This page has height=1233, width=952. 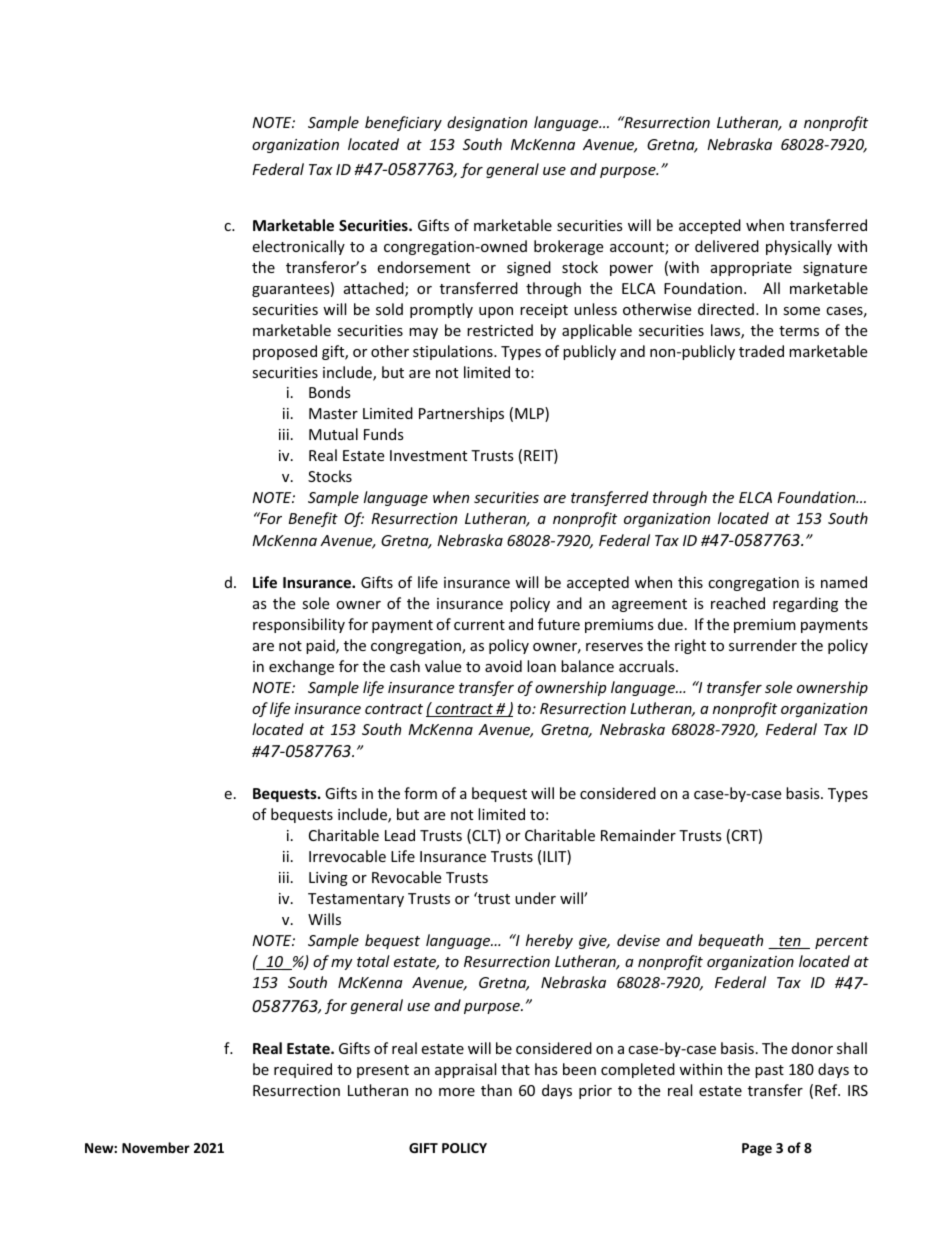 I want to click on surrender, so click(x=763, y=645).
